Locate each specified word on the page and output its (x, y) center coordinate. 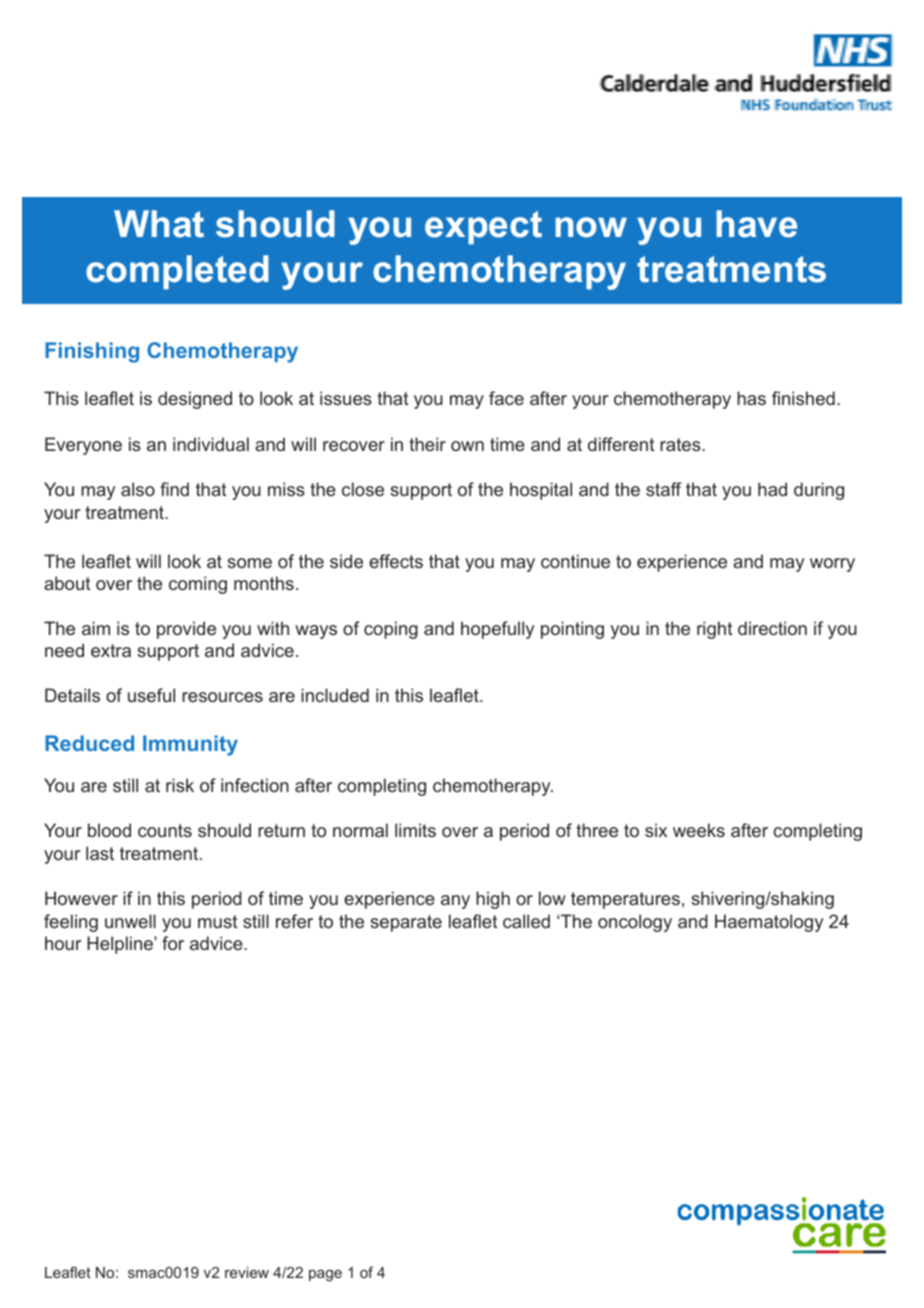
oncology (635, 923)
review (247, 1272)
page (325, 1276)
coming (198, 585)
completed (177, 272)
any (455, 902)
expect (483, 228)
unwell (130, 921)
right (714, 630)
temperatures (625, 900)
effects (396, 561)
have (757, 224)
